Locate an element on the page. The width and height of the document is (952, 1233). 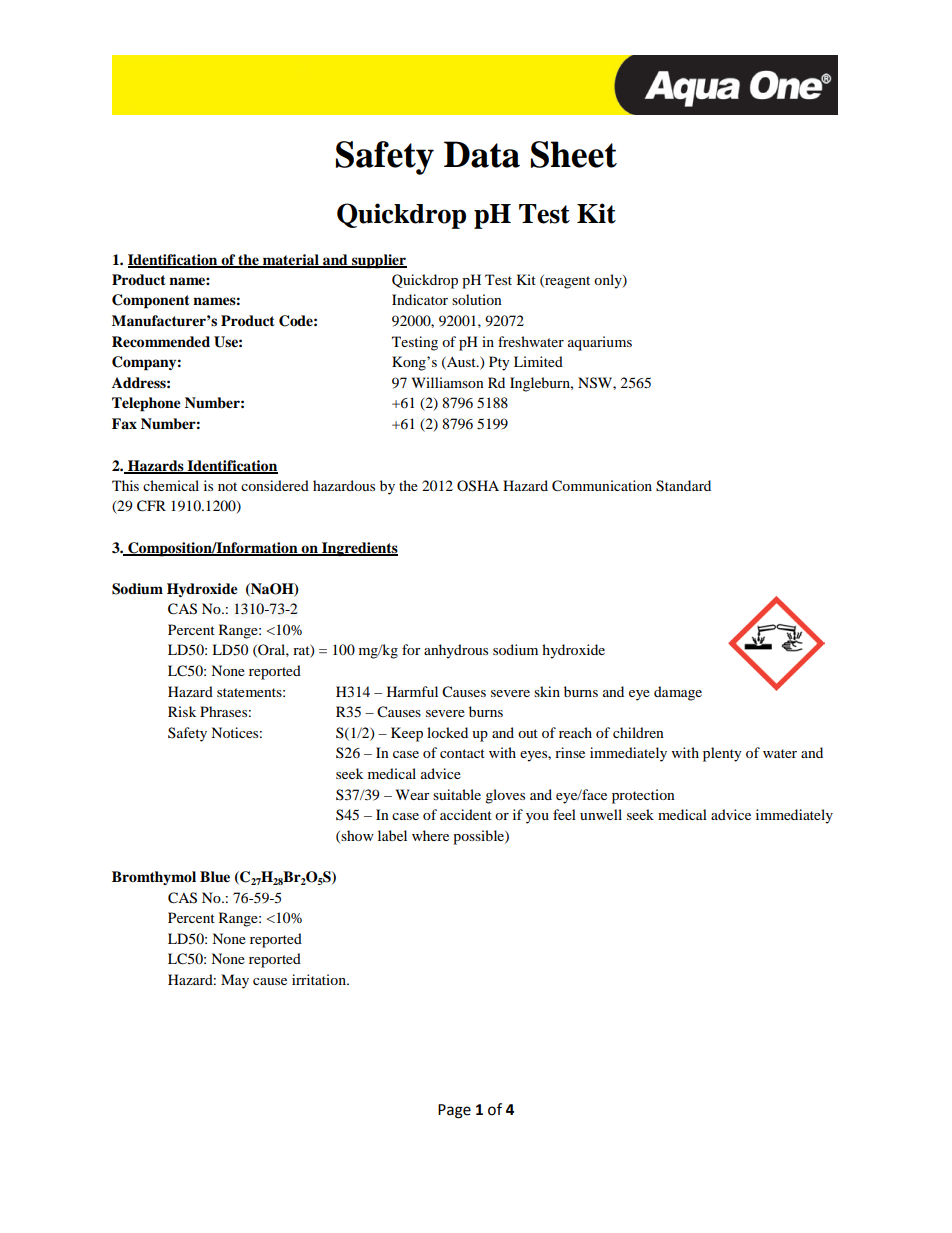
Data is located at coordinates (482, 154).
